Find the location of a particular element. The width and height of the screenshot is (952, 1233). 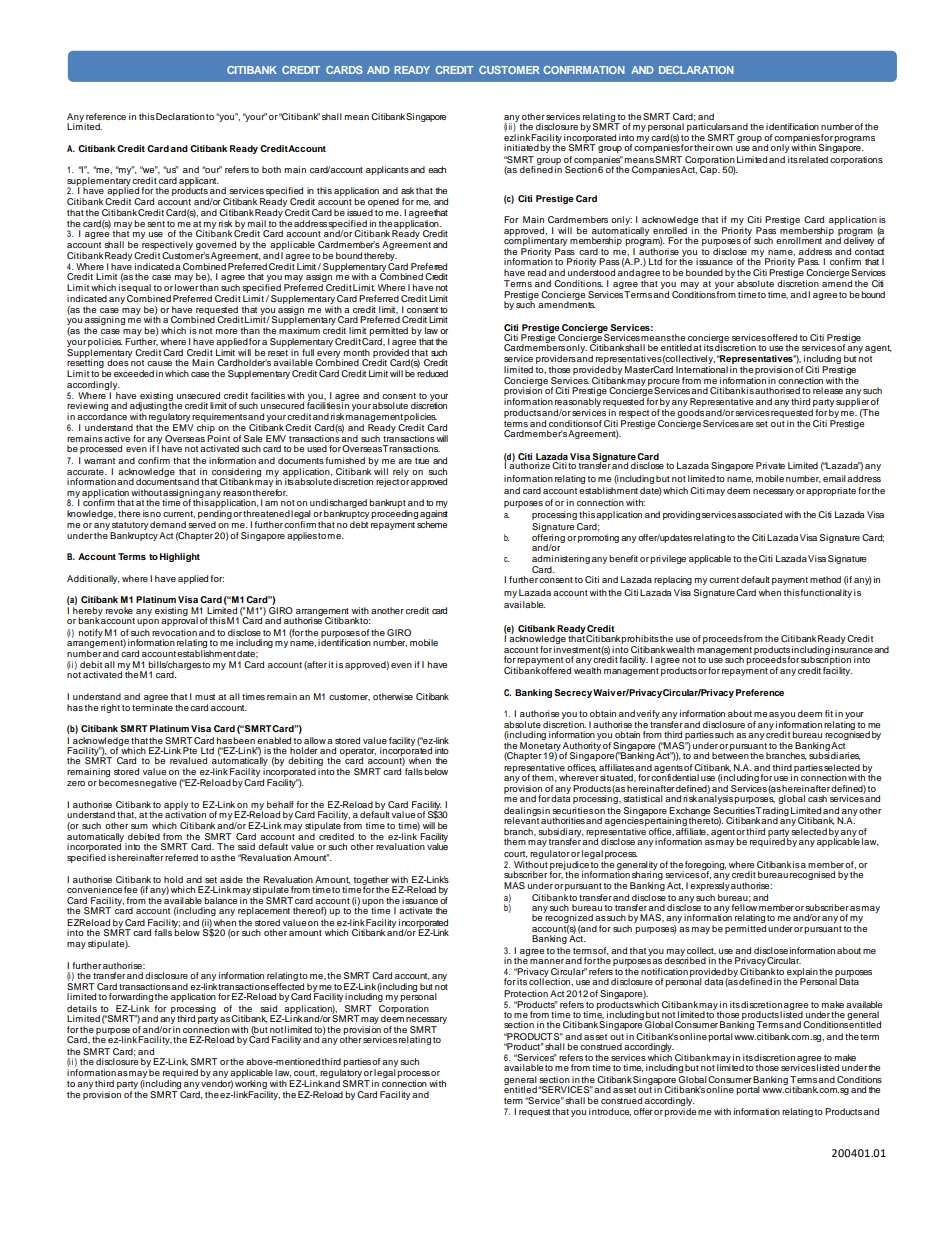

both is located at coordinates (271, 169).
